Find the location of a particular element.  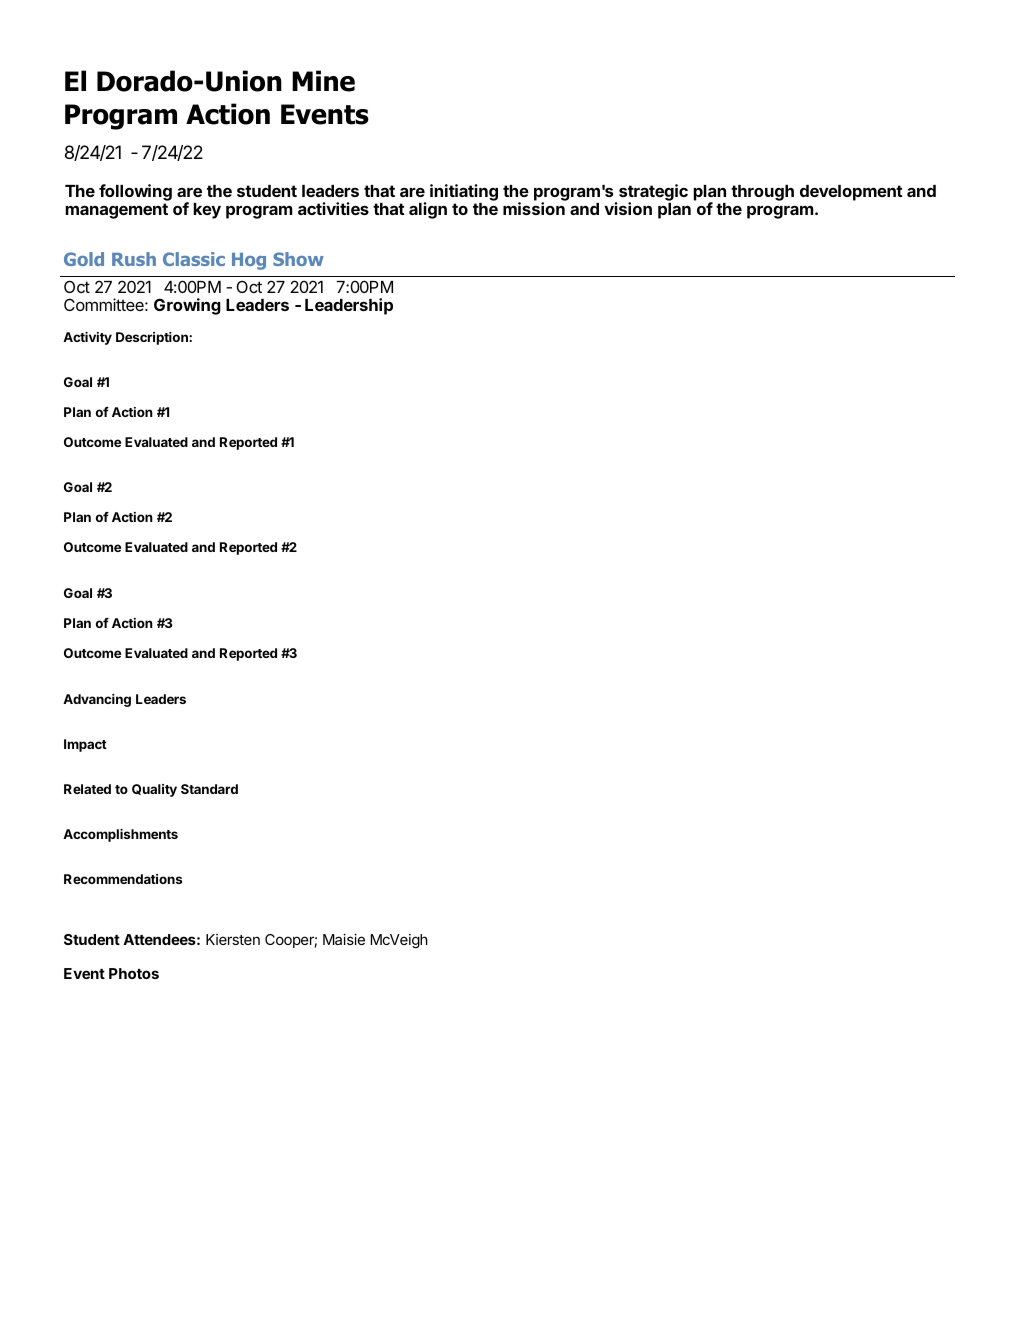

through is located at coordinates (762, 193).
